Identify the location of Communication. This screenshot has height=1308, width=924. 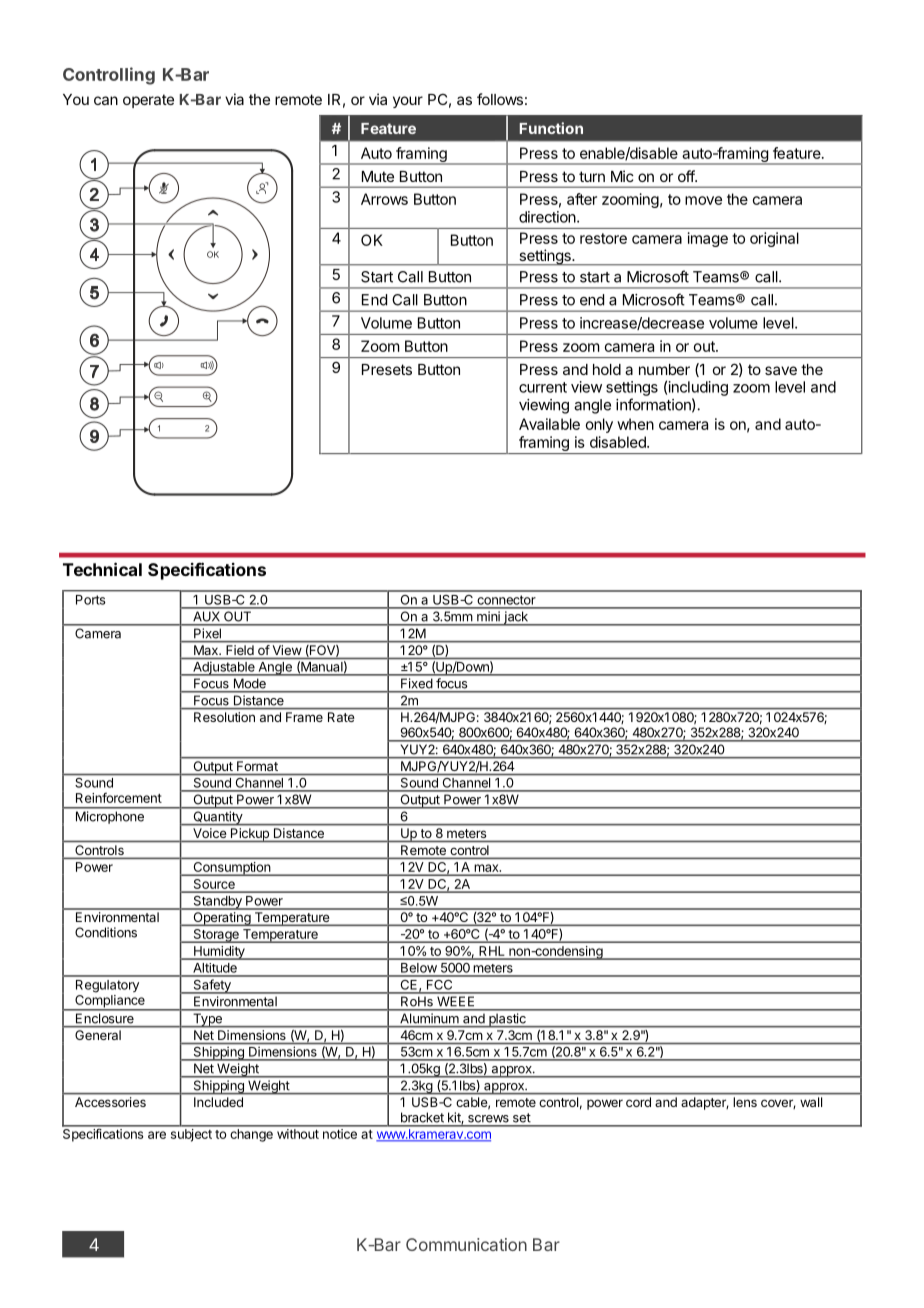
(466, 1244).
